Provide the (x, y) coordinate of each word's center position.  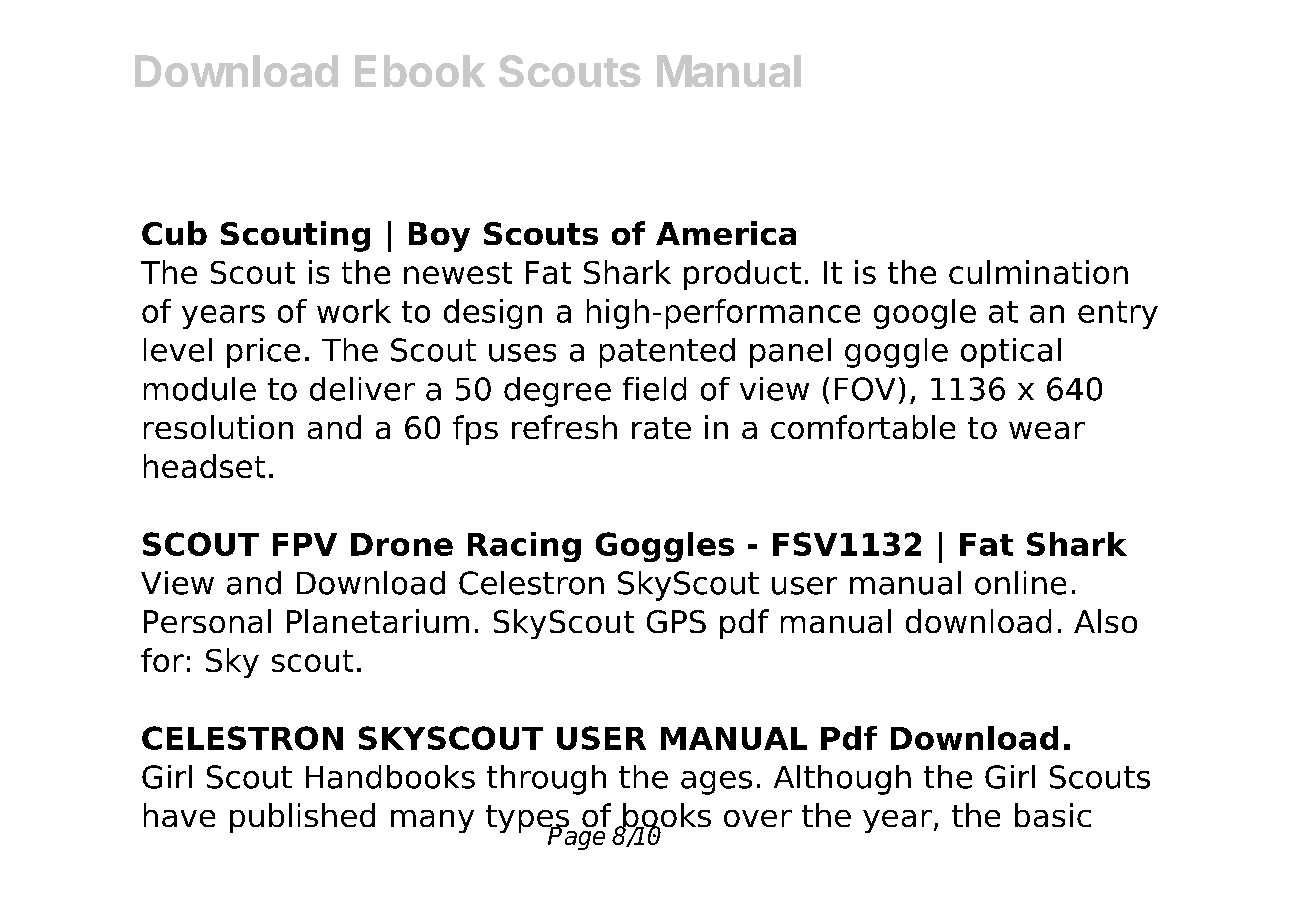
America (726, 233)
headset (204, 466)
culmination (1038, 272)
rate (661, 428)
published (302, 818)
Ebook (420, 71)
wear (1047, 430)
